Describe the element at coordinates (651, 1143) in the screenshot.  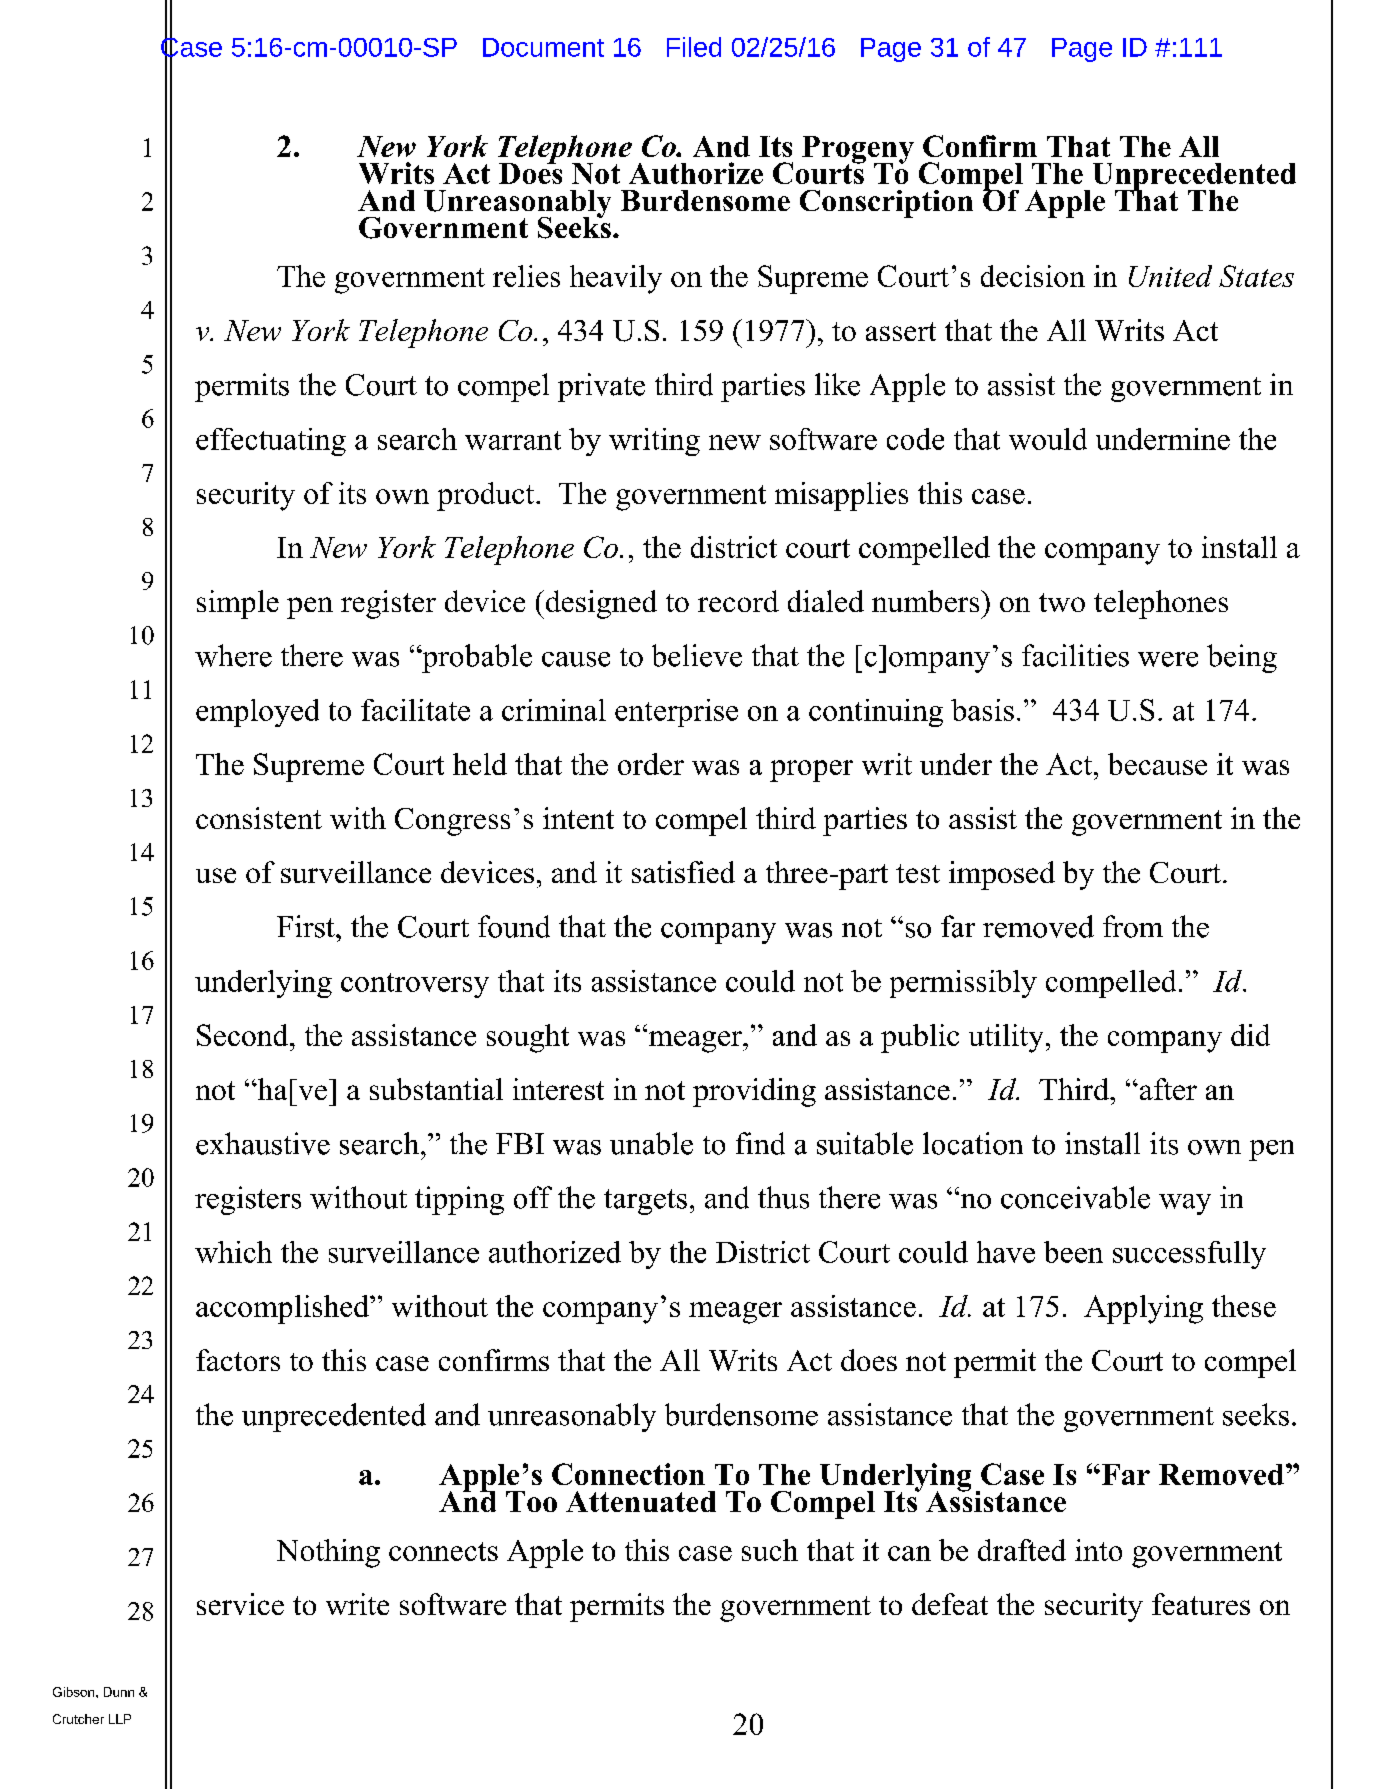
I see `unable` at that location.
